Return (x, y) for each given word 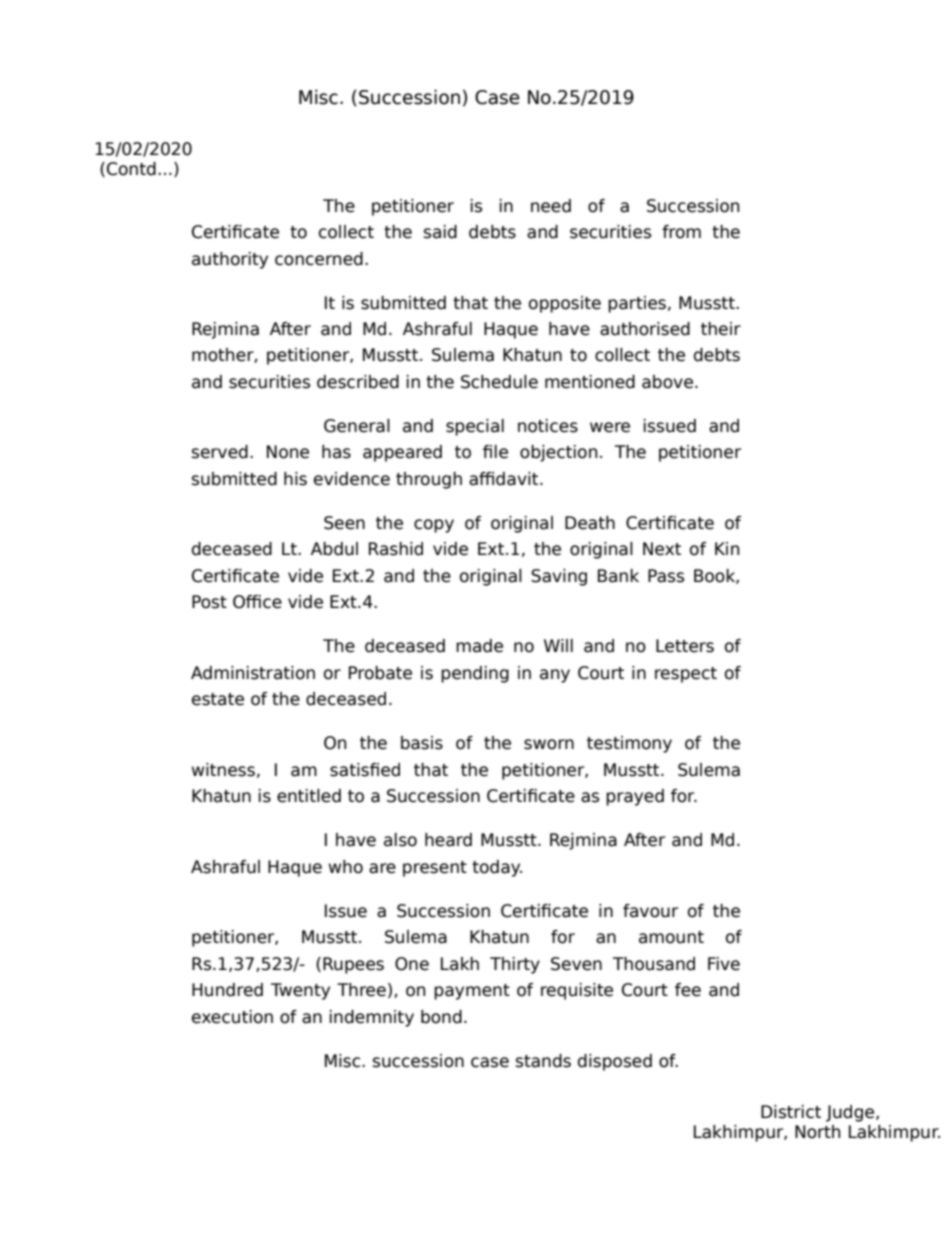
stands (543, 1061)
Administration (253, 673)
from (681, 232)
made (479, 646)
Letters (685, 646)
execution (232, 1017)
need (551, 206)
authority (230, 260)
